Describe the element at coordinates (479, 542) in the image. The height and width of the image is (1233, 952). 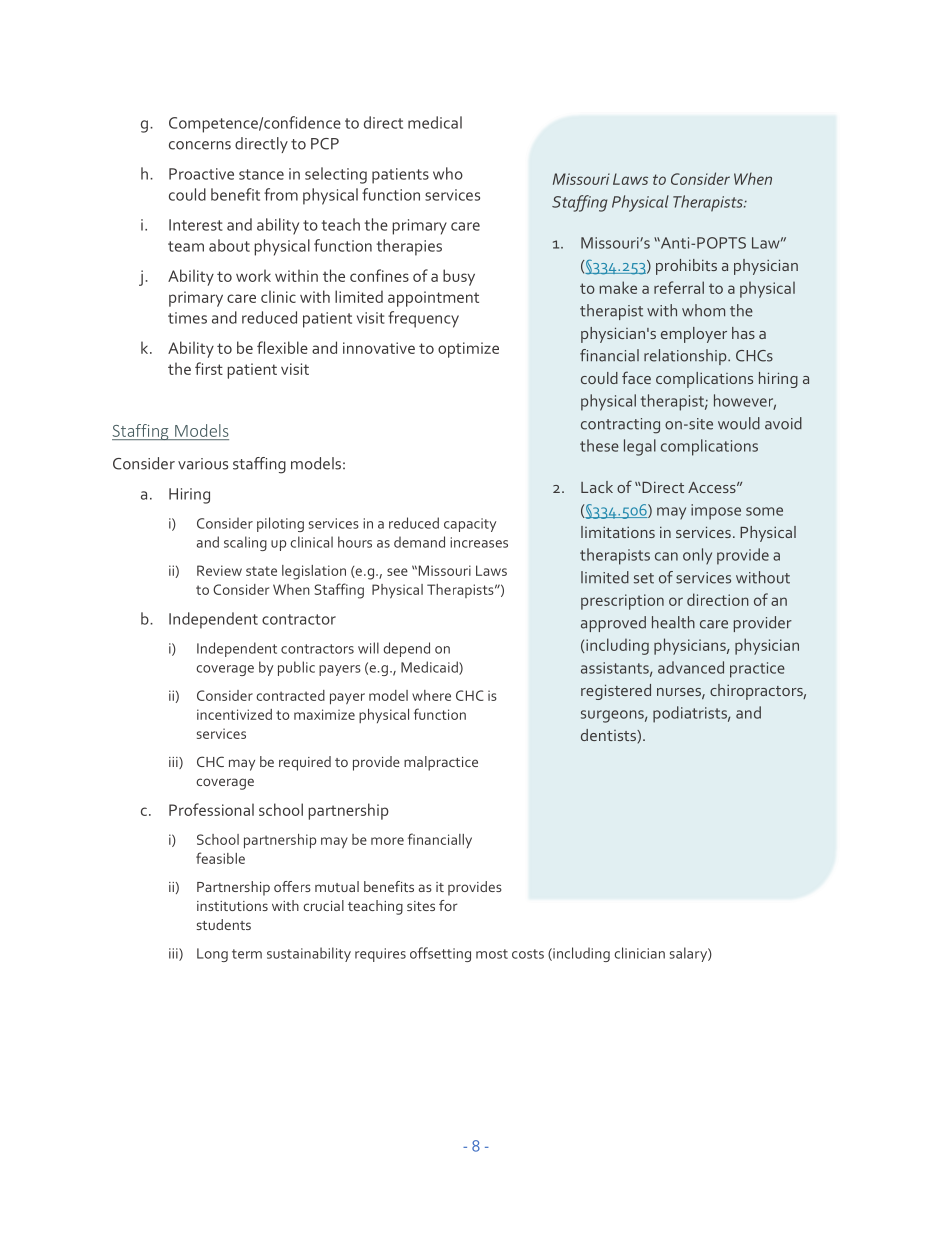
I see `increases` at that location.
